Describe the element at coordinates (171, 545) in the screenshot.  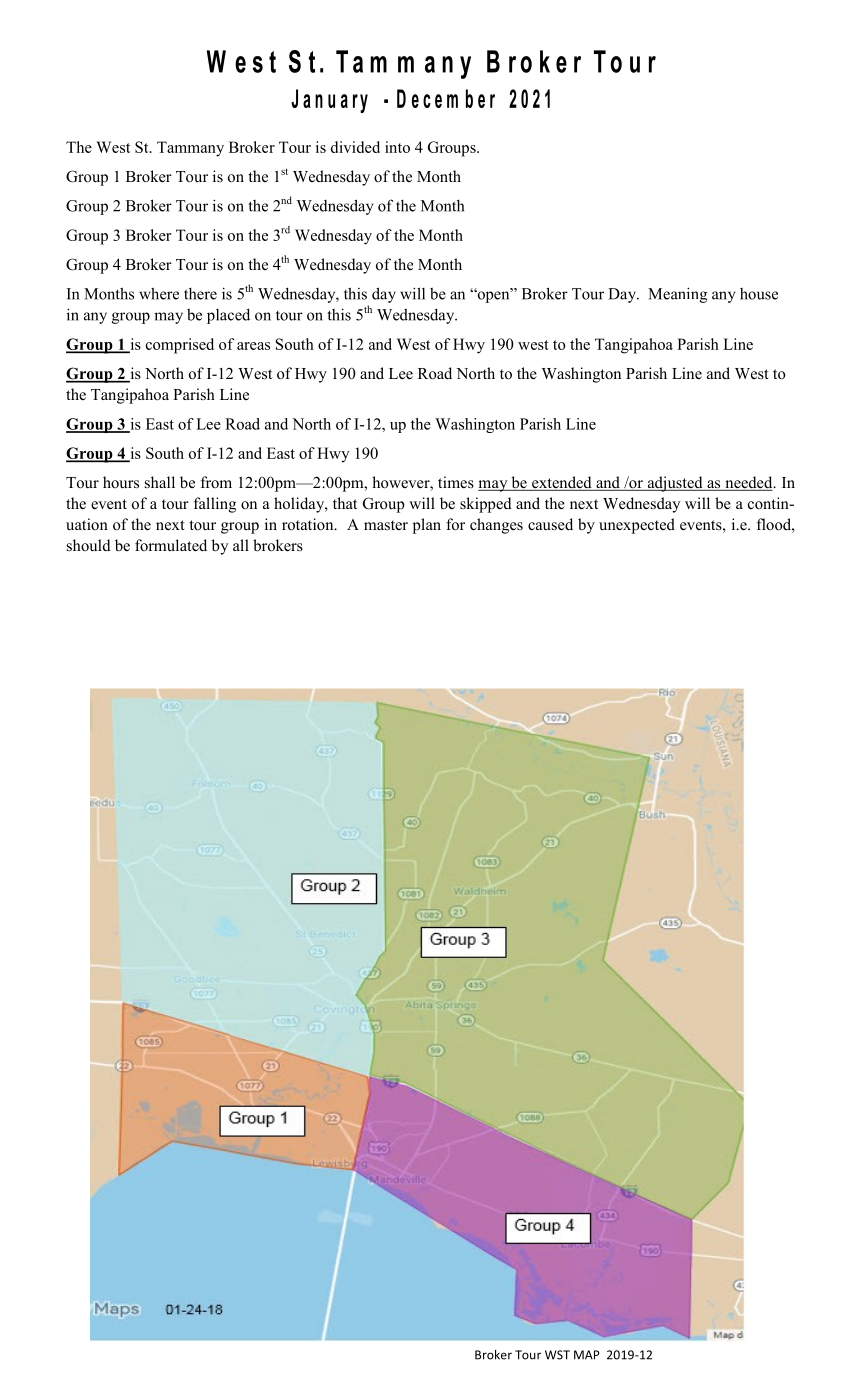
I see `formulated` at that location.
